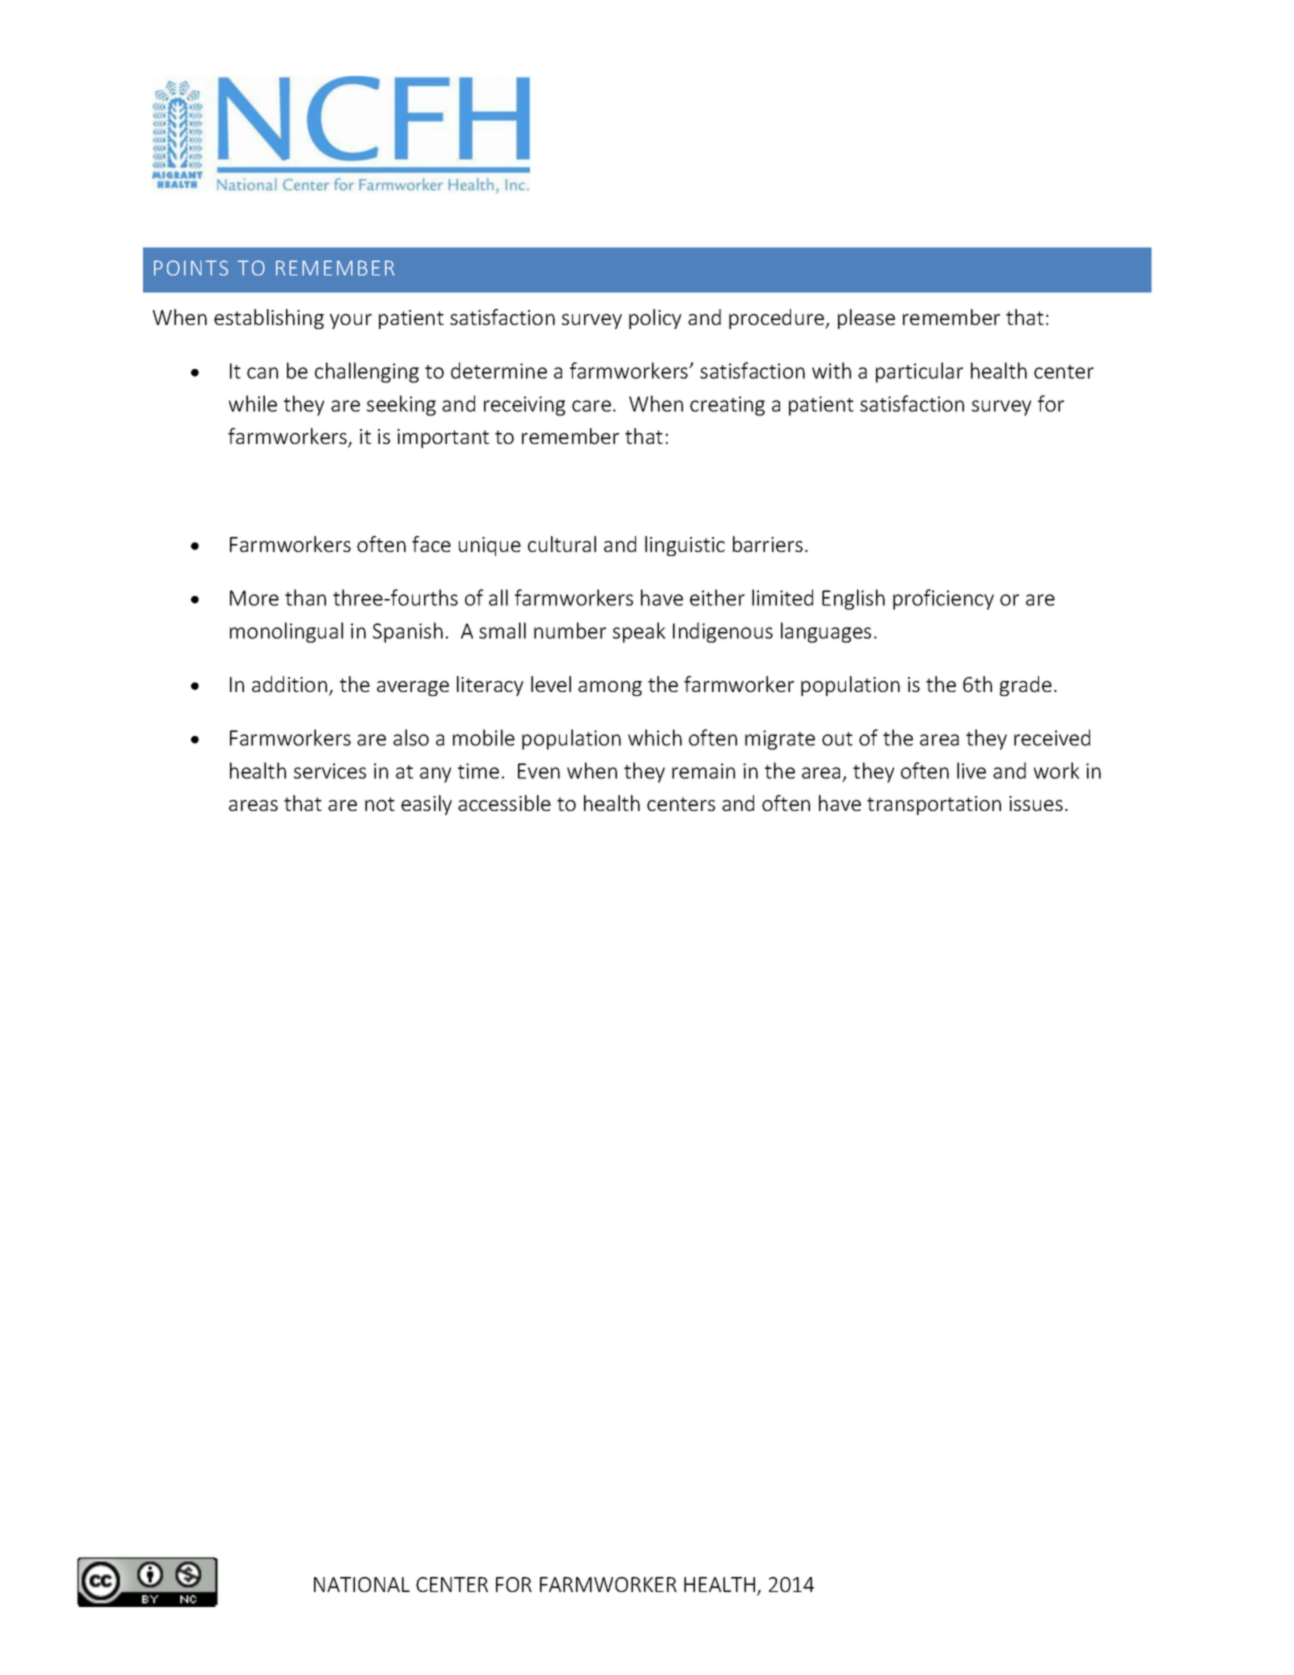 The width and height of the image is (1294, 1675). Describe the element at coordinates (655, 319) in the image. I see `policy` at that location.
